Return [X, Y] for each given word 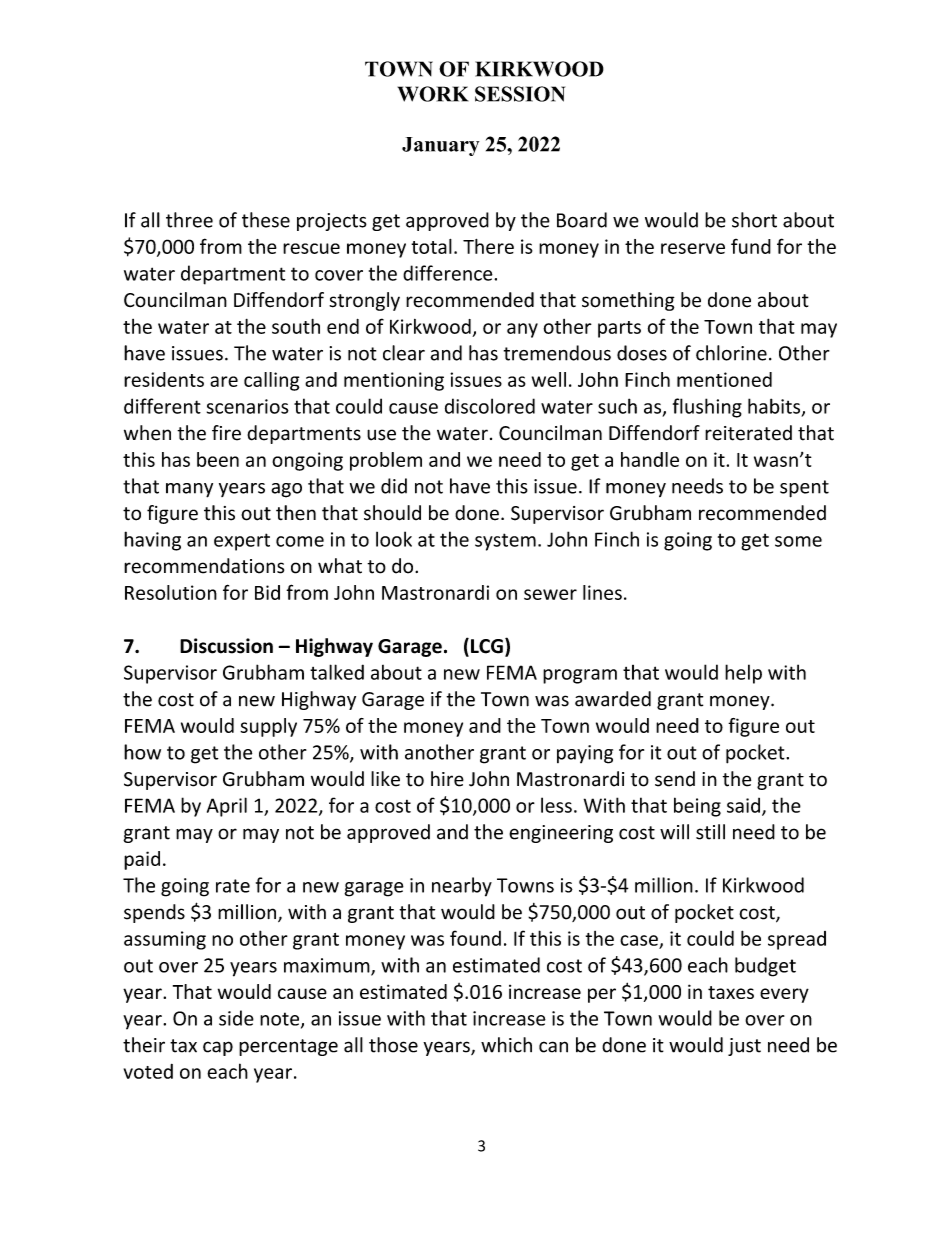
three [189, 220]
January [440, 146]
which [506, 1045]
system [505, 542]
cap [218, 1048]
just [744, 1047]
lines [602, 592]
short [754, 220]
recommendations [204, 566]
